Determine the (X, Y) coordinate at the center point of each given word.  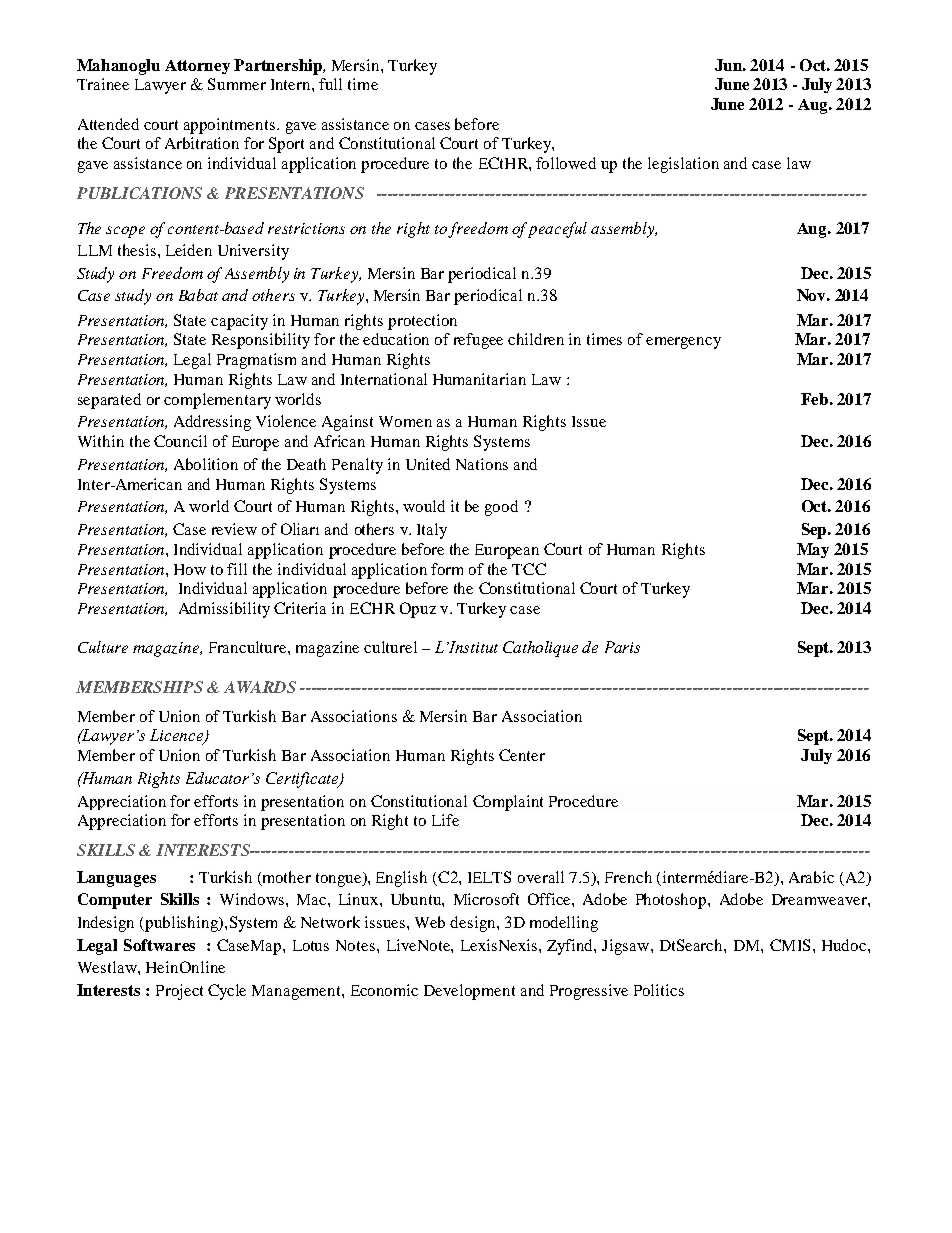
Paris (622, 647)
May (813, 550)
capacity (239, 322)
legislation (683, 165)
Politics (659, 990)
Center (522, 755)
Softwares (159, 945)
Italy (432, 531)
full (330, 84)
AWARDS (260, 687)
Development (469, 992)
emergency (683, 343)
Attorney (197, 67)
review (234, 529)
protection (422, 322)
